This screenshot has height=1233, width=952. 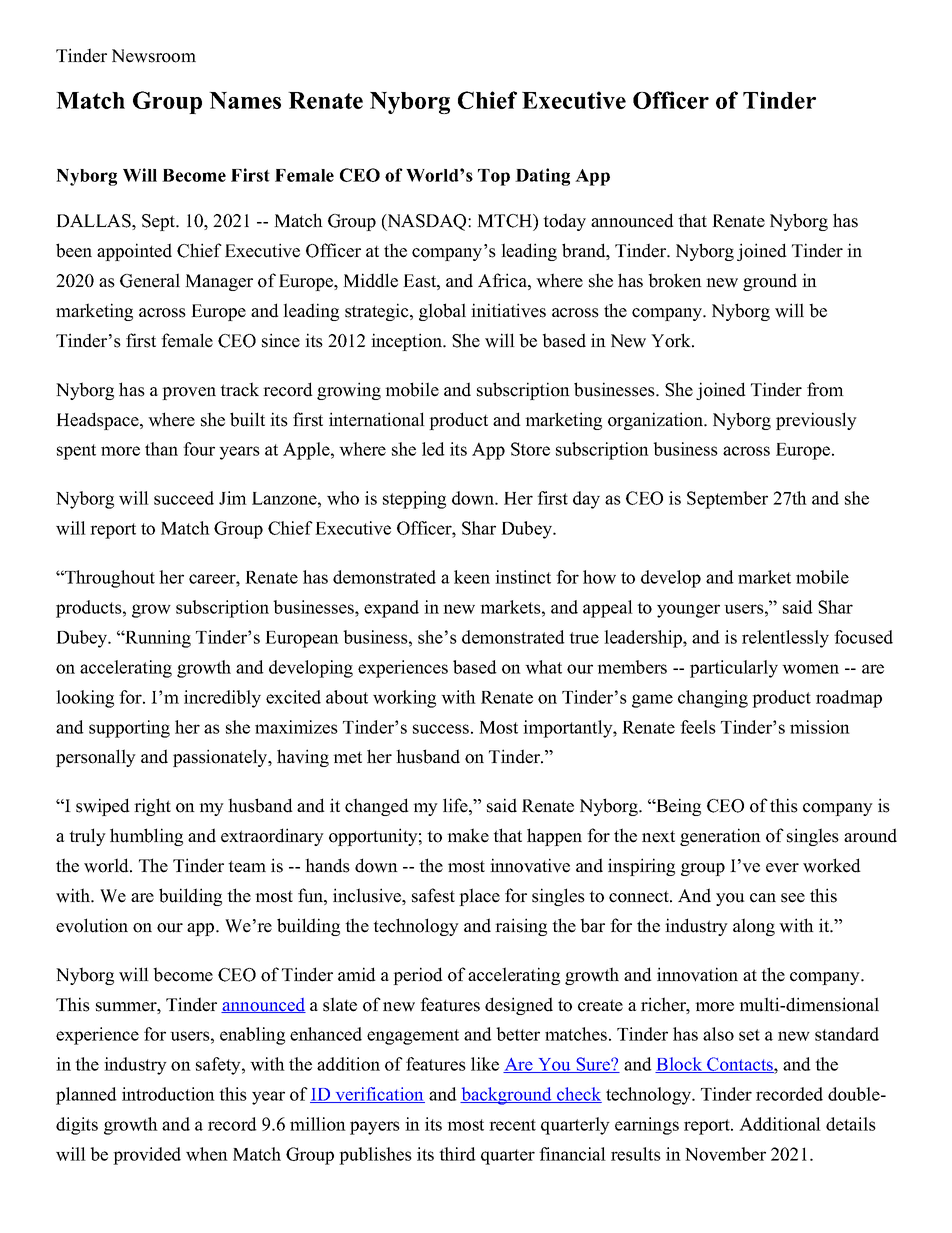 I want to click on recent, so click(x=512, y=1125).
